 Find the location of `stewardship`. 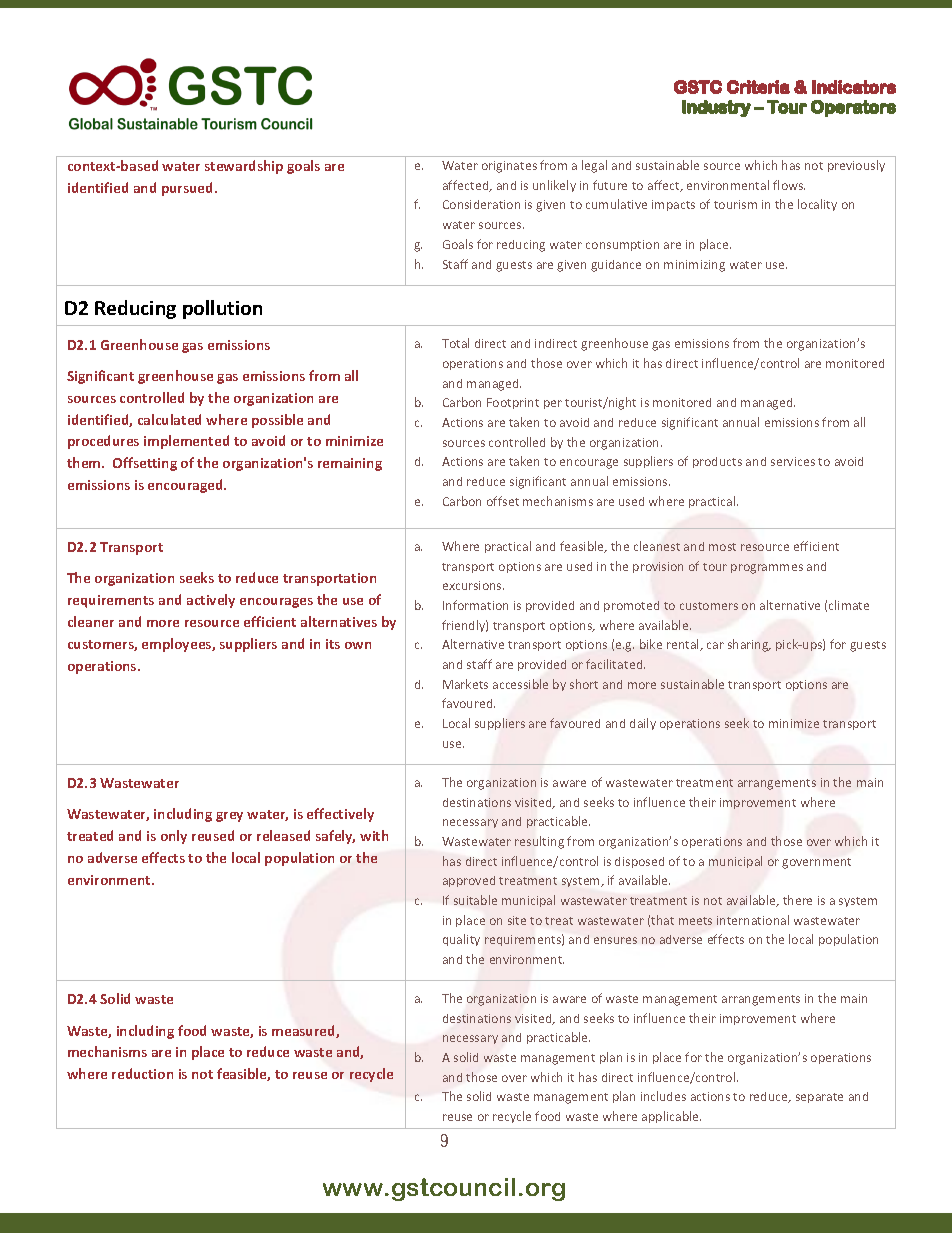

stewardship is located at coordinates (244, 167).
